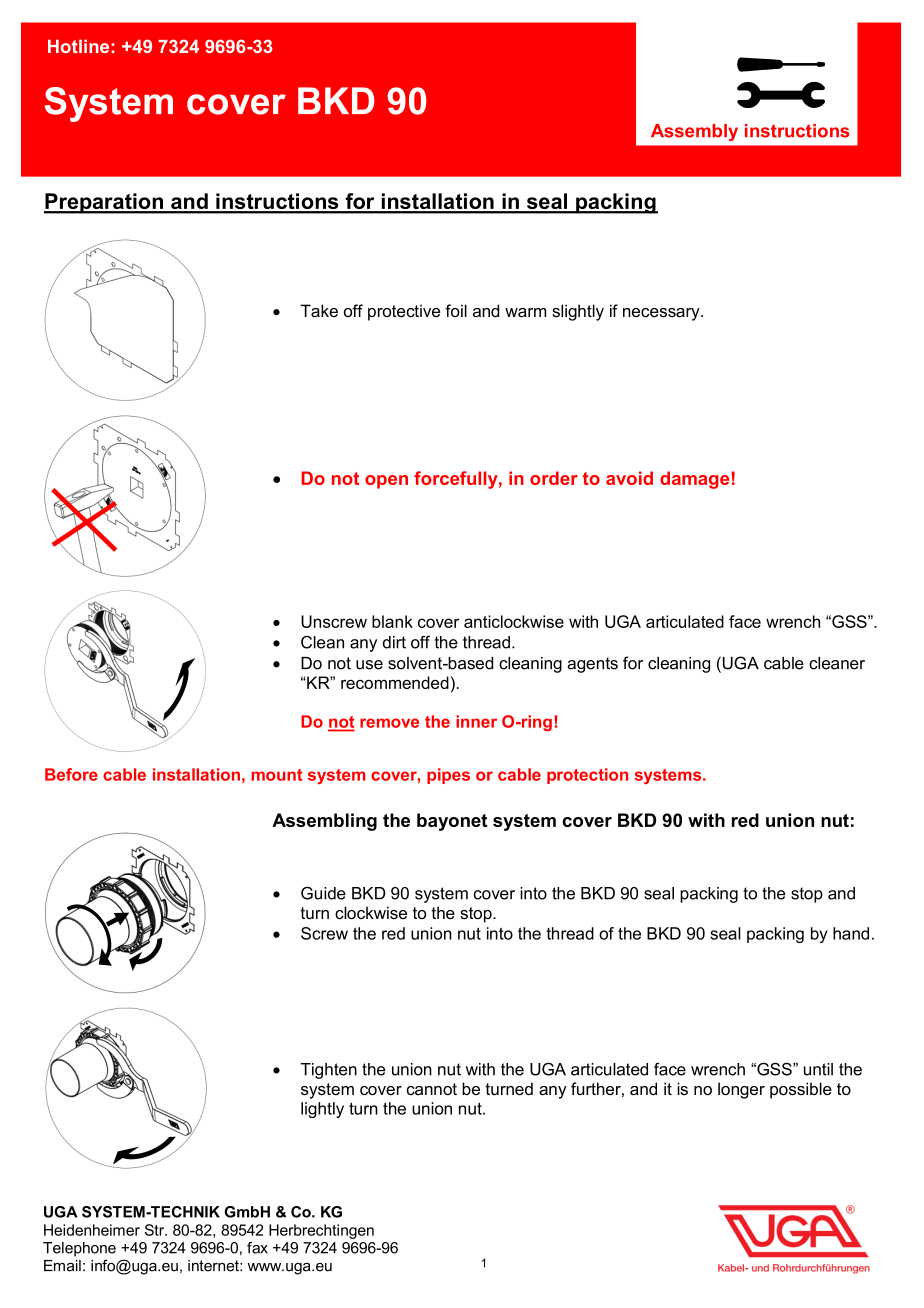 This screenshot has width=924, height=1308. Describe the element at coordinates (694, 132) in the screenshot. I see `Assembly` at that location.
